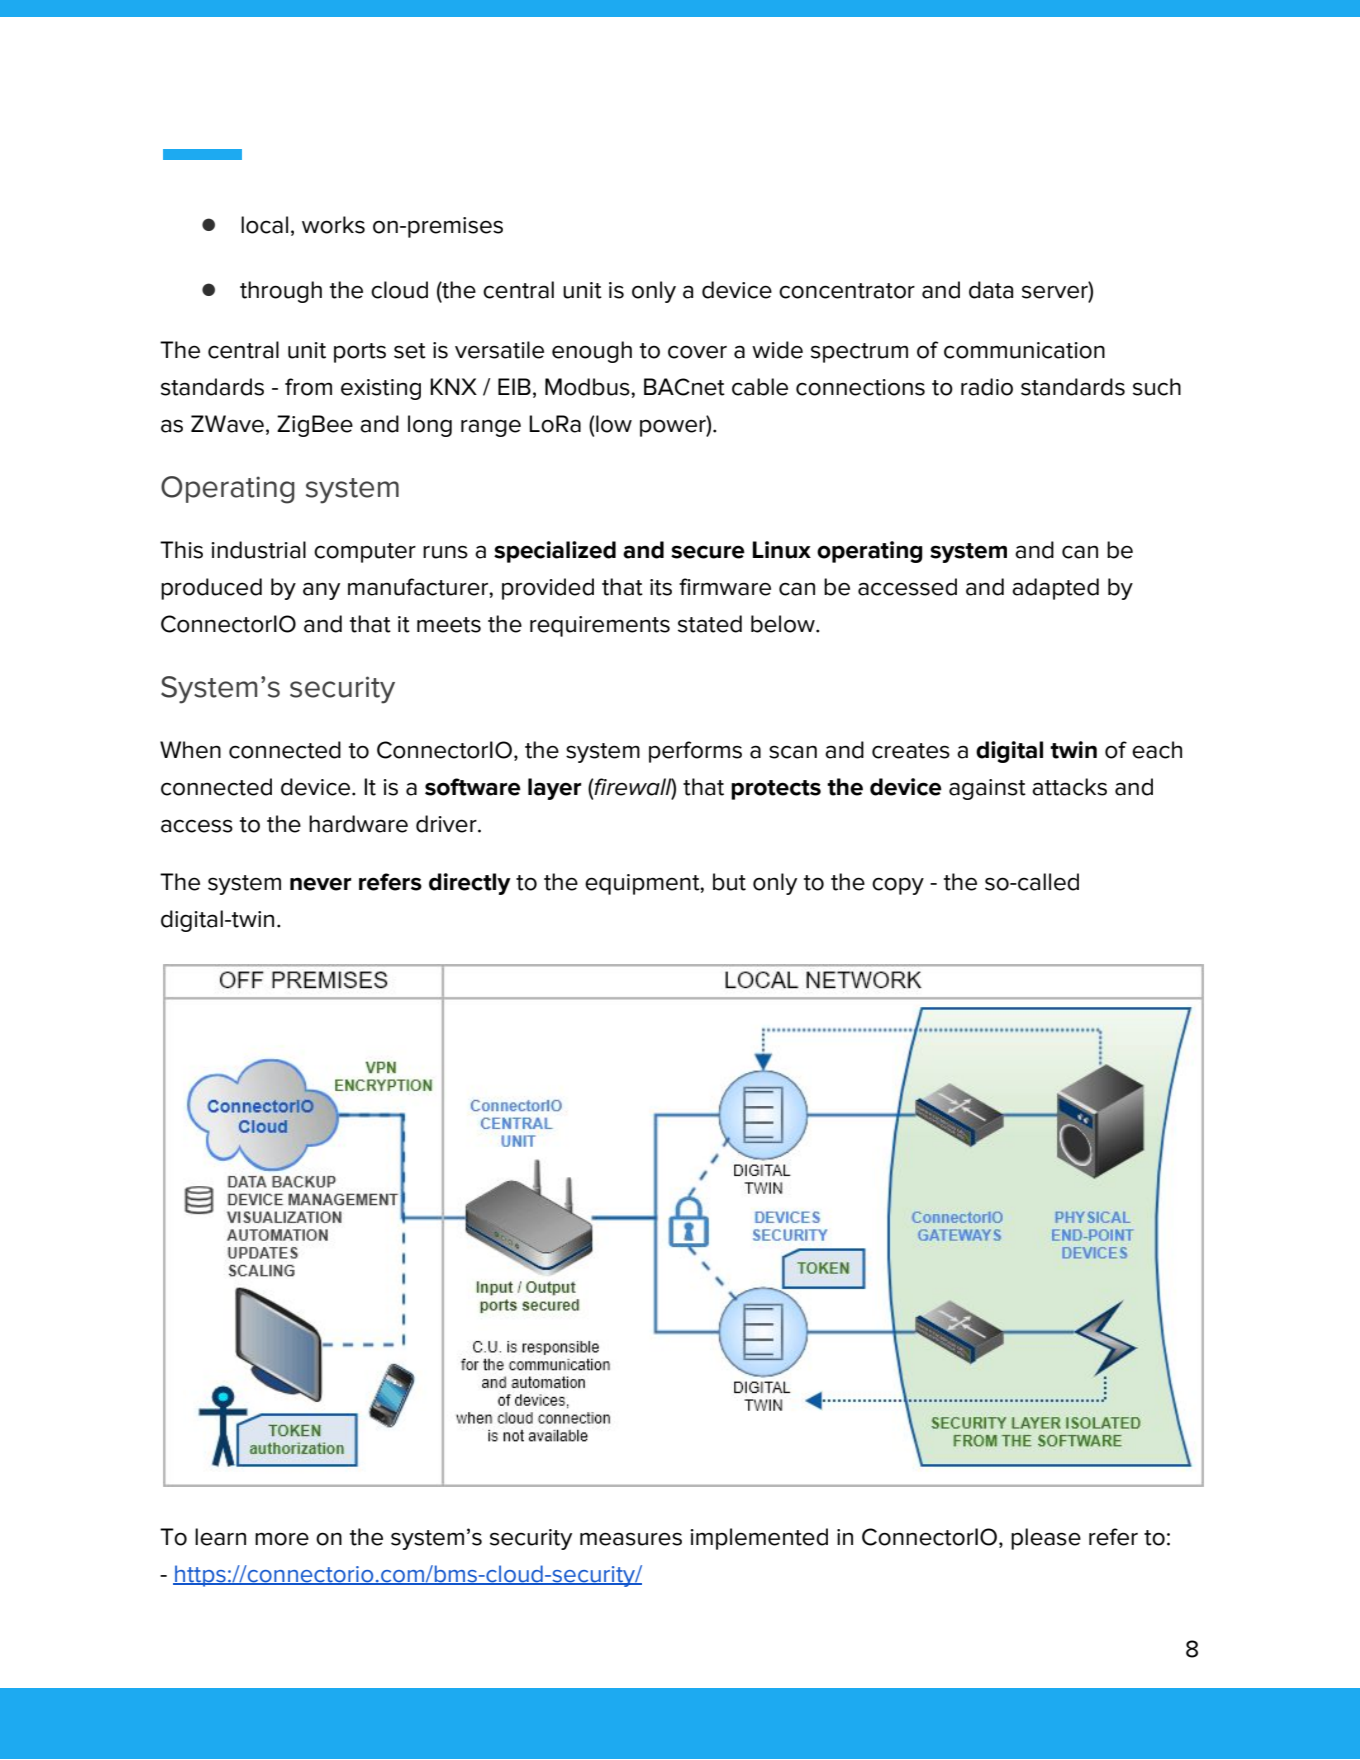  Describe the element at coordinates (321, 884) in the image. I see `never` at that location.
